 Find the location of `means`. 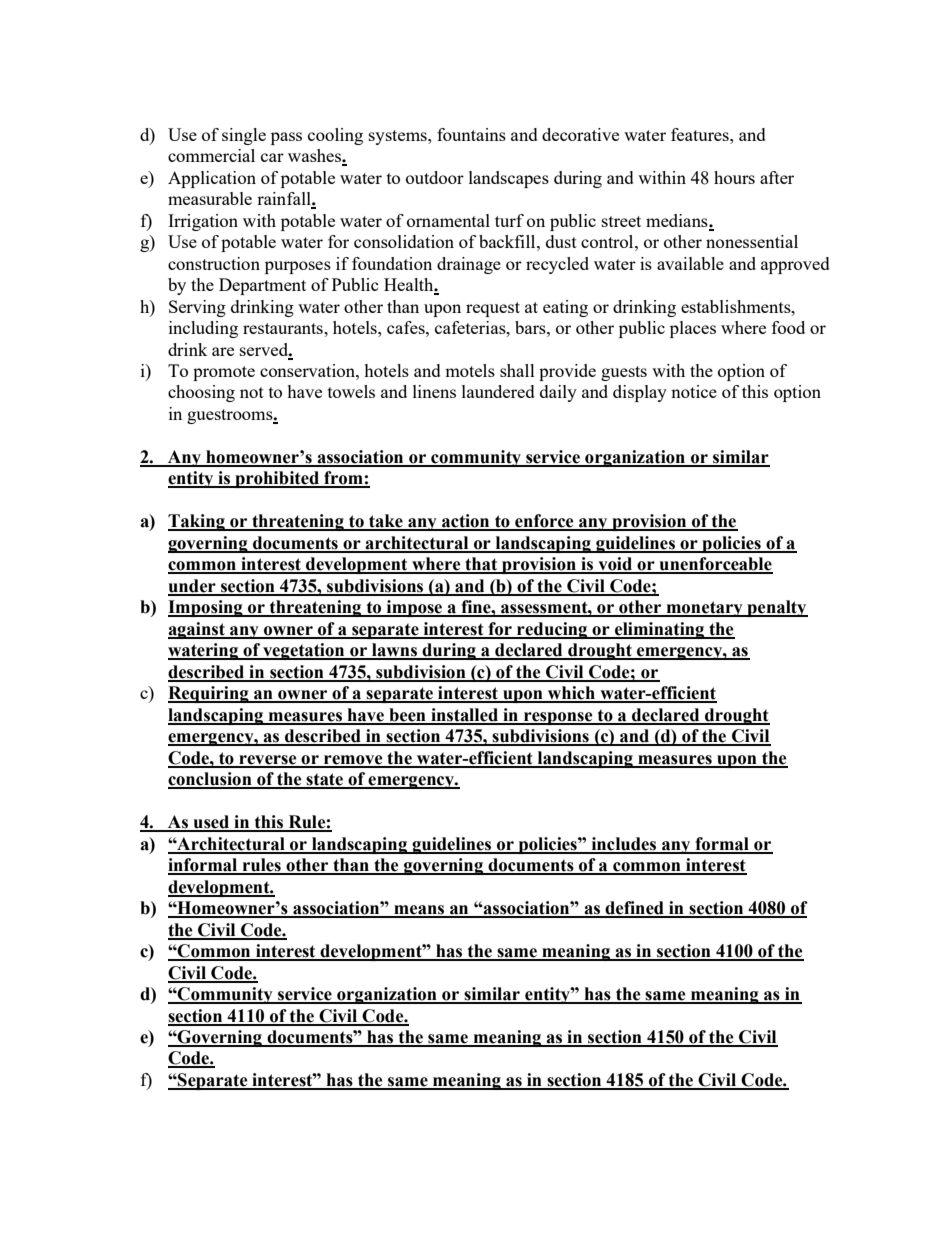

means is located at coordinates (419, 911).
